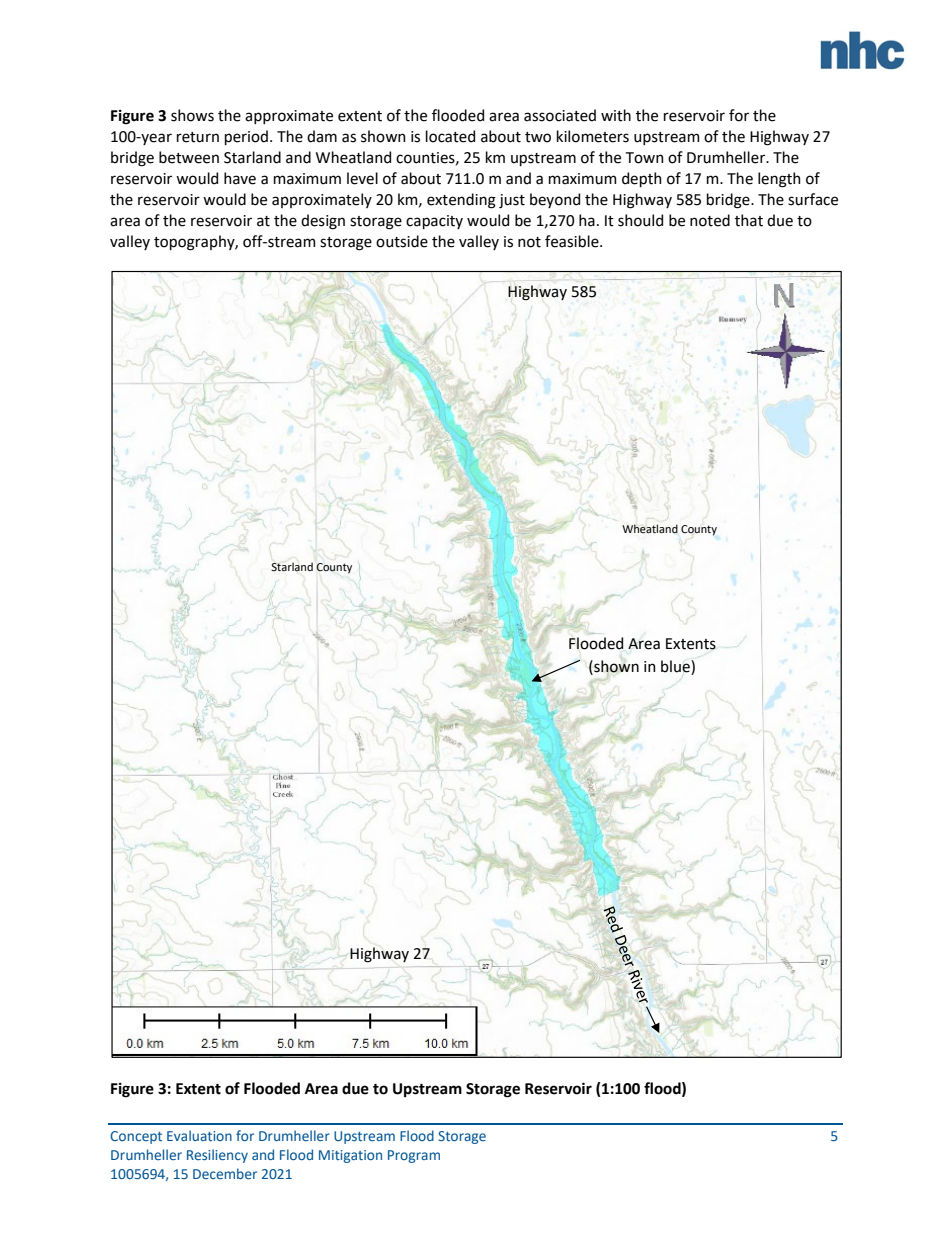  What do you see at coordinates (414, 1156) in the screenshot?
I see `Program` at bounding box center [414, 1156].
